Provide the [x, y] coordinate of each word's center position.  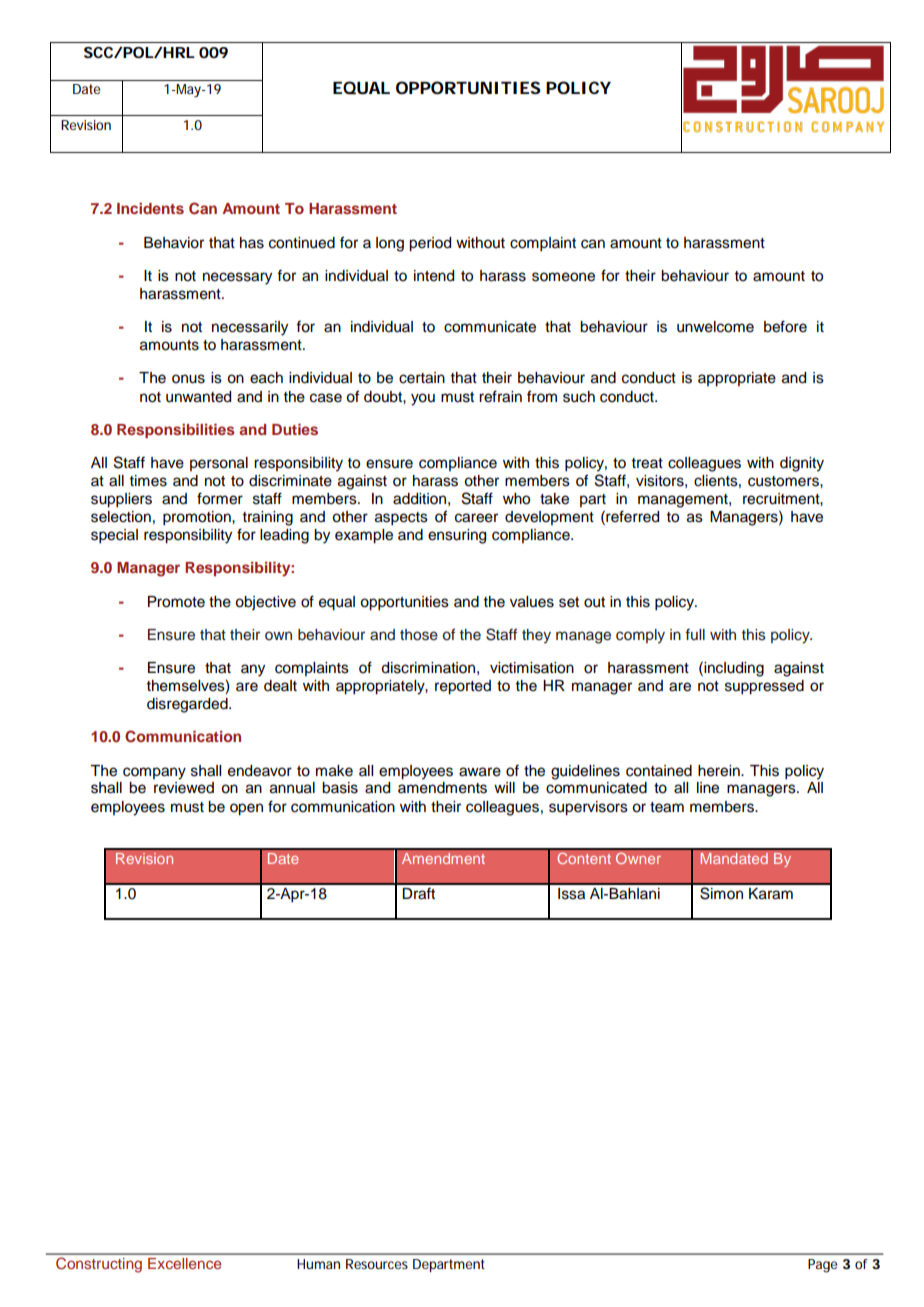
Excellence [184, 1263]
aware [480, 772]
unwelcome [715, 327]
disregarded [188, 705]
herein [720, 771]
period [430, 244]
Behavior [174, 243]
